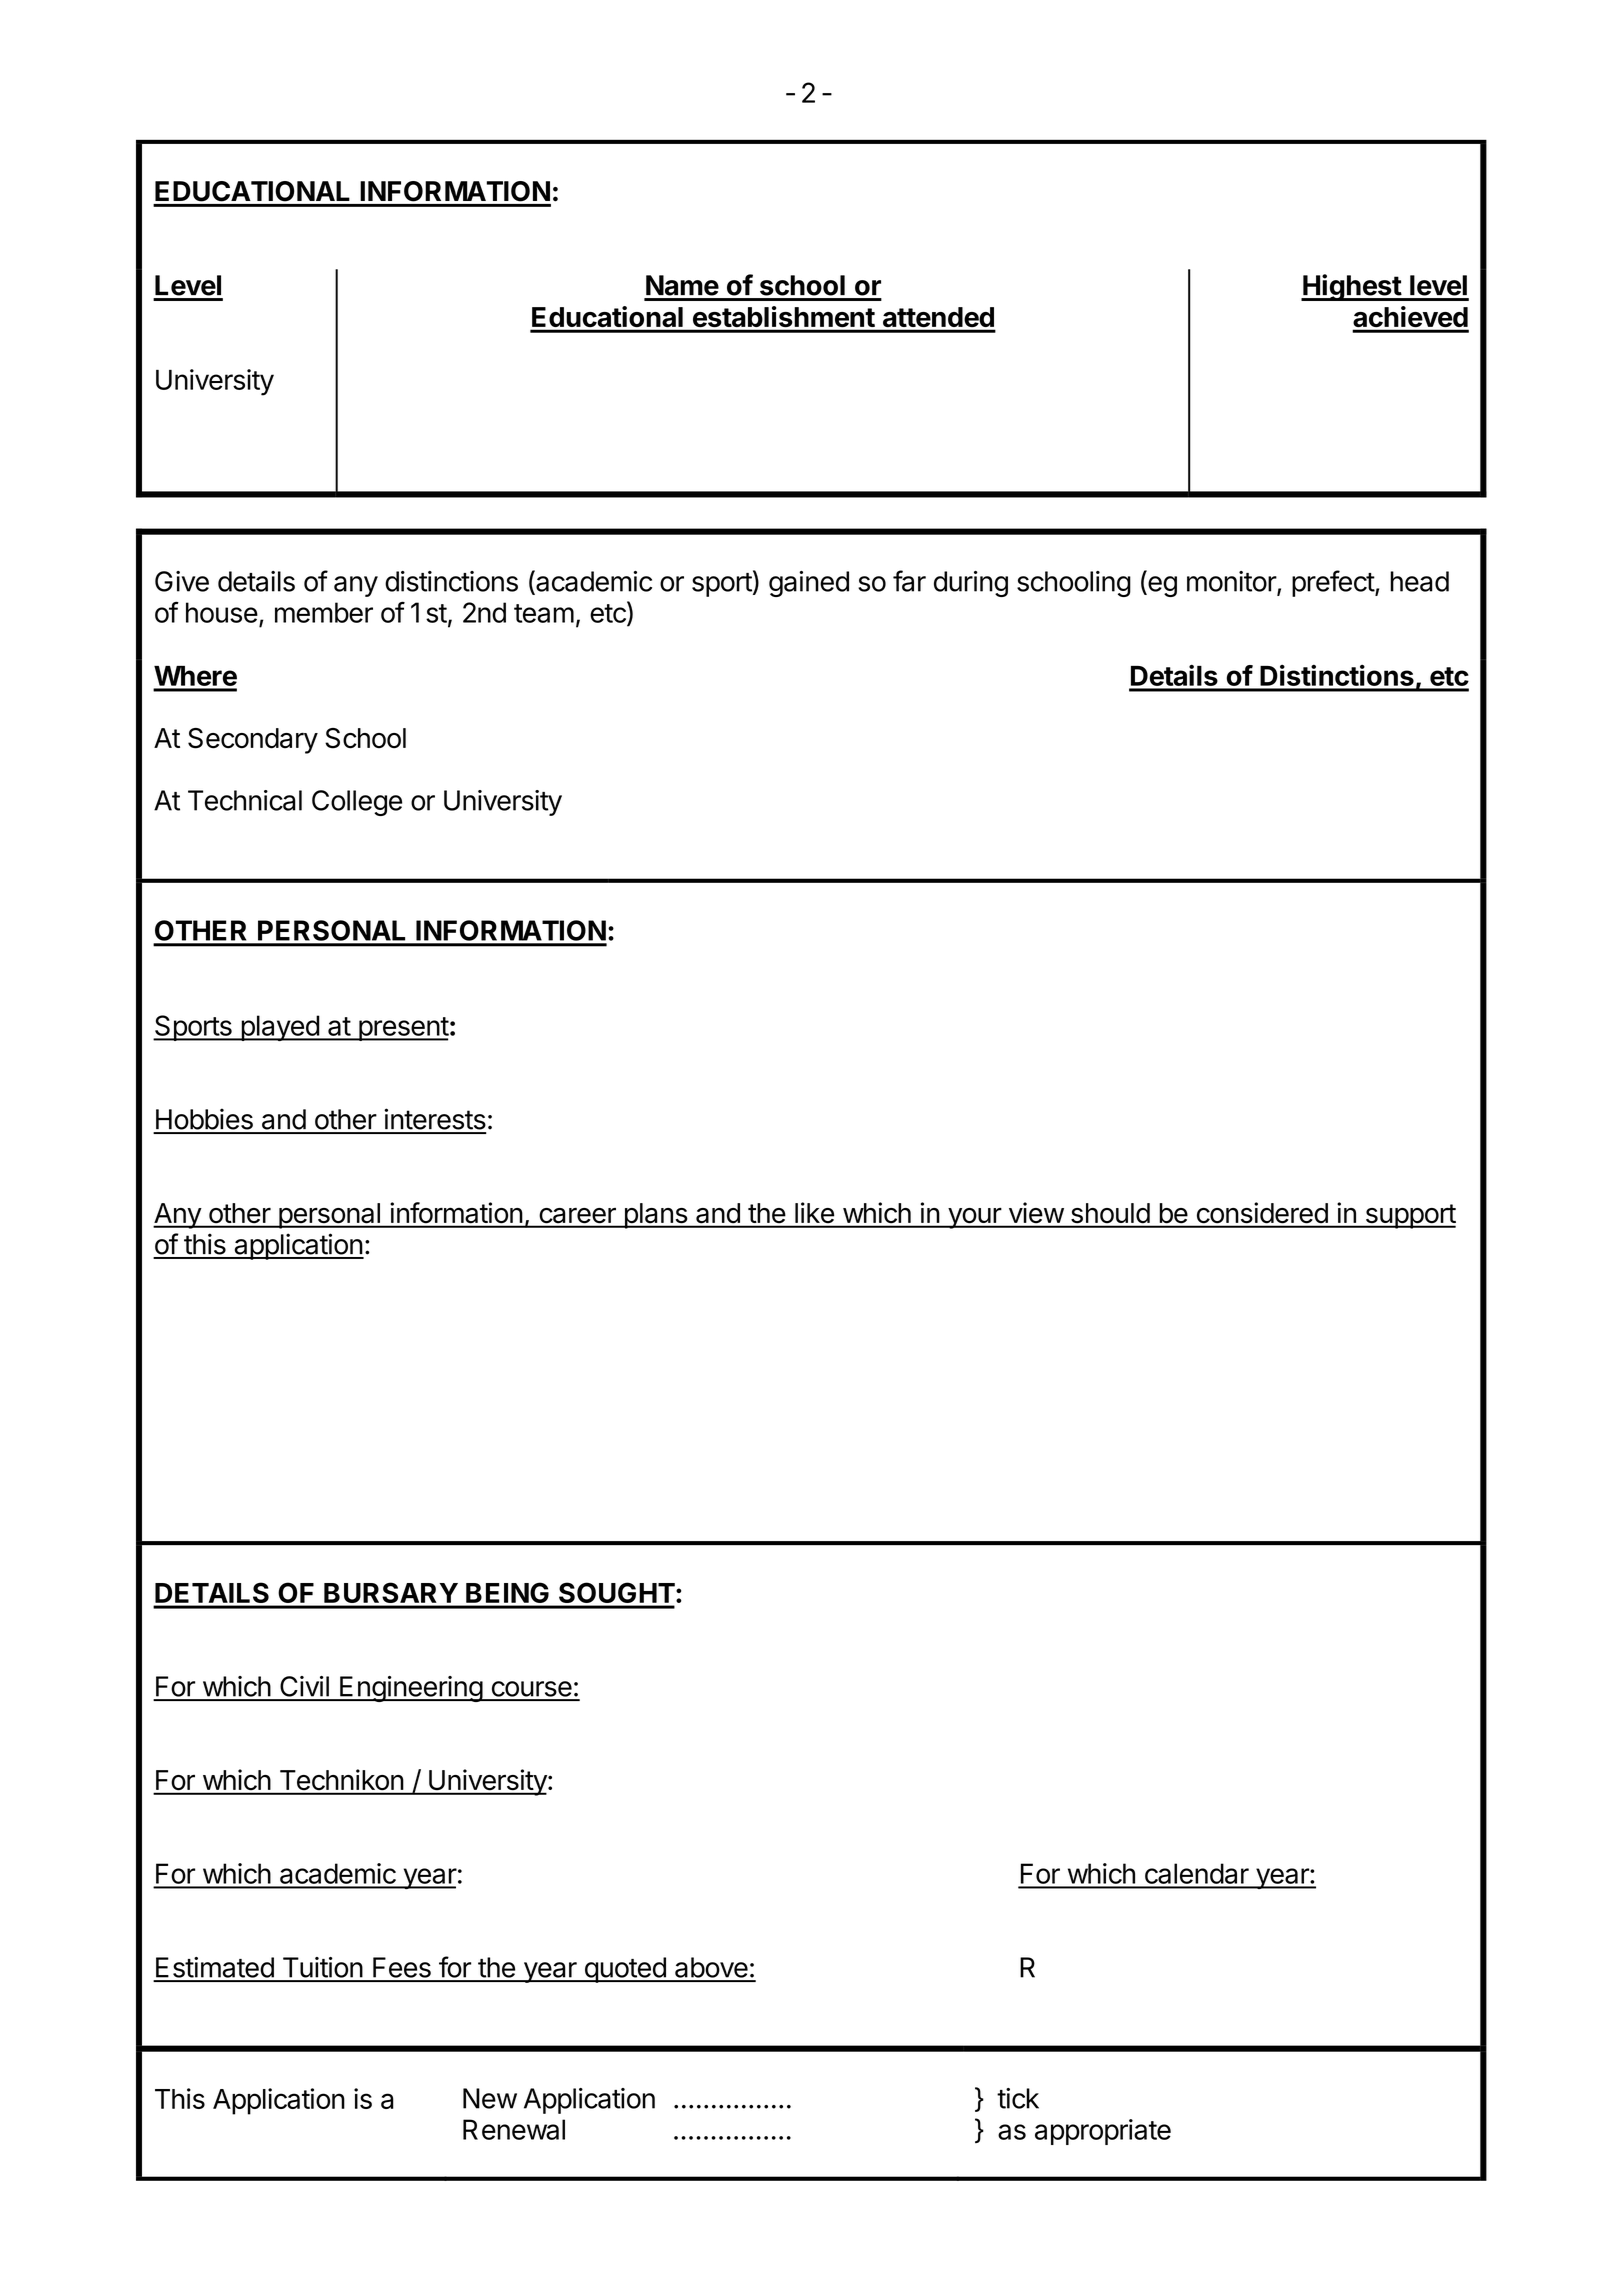  Describe the element at coordinates (182, 581) in the document. I see `Give` at that location.
